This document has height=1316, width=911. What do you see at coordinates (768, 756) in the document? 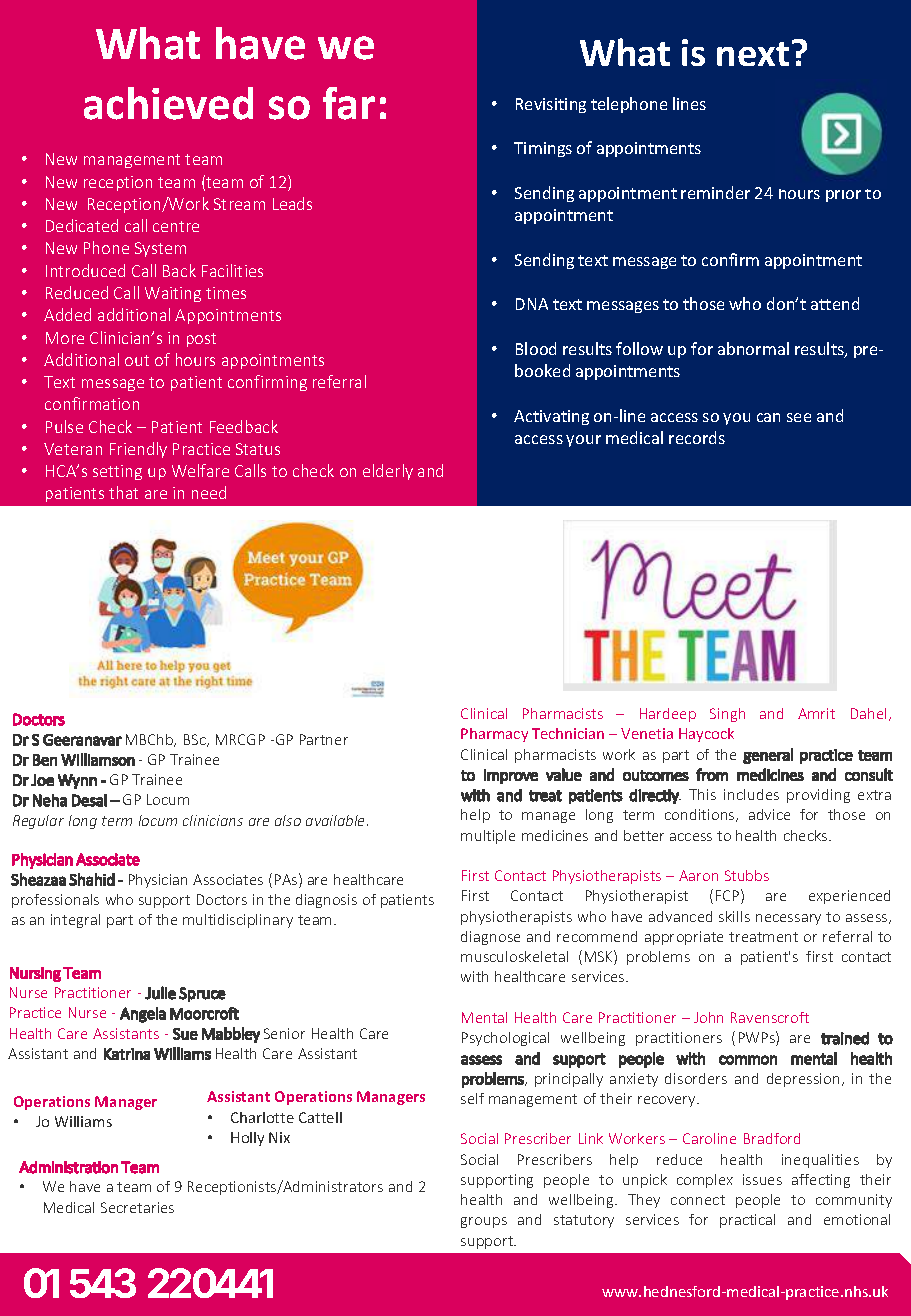
I see `general` at bounding box center [768, 756].
